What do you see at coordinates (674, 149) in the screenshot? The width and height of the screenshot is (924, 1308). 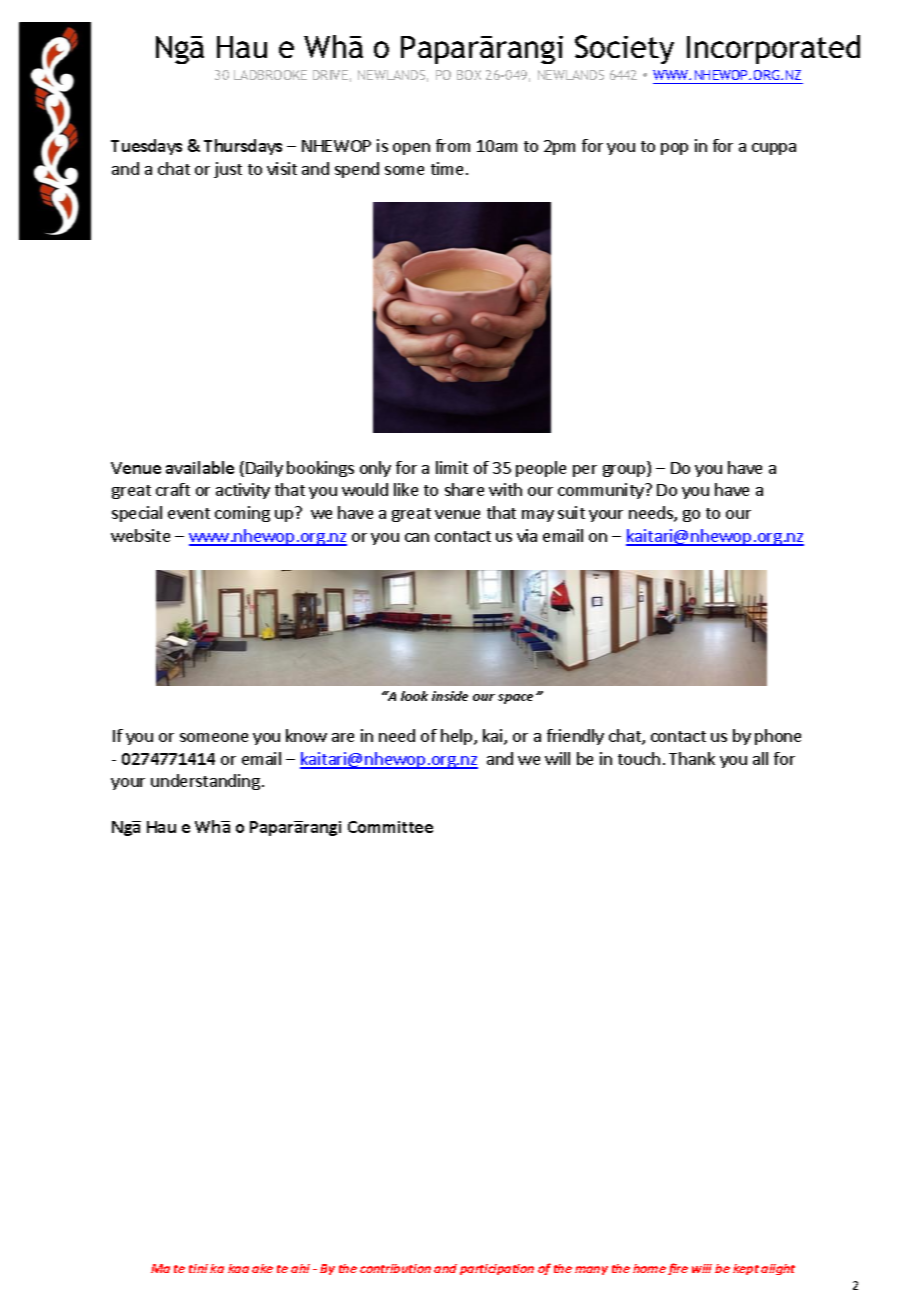 I see `pop` at bounding box center [674, 149].
